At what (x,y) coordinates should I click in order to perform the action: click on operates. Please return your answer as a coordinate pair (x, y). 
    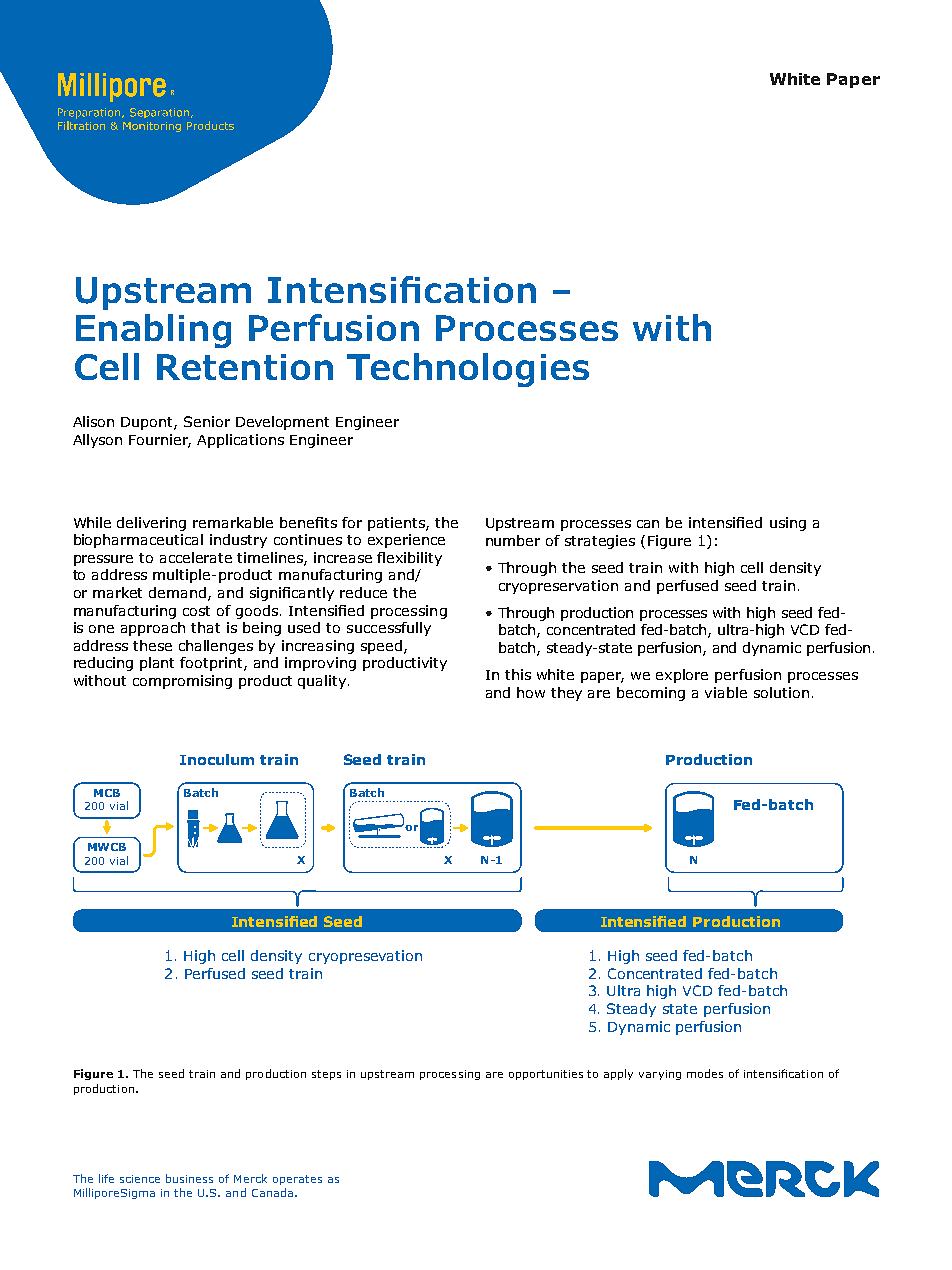
    Looking at the image, I should click on (297, 1180).
